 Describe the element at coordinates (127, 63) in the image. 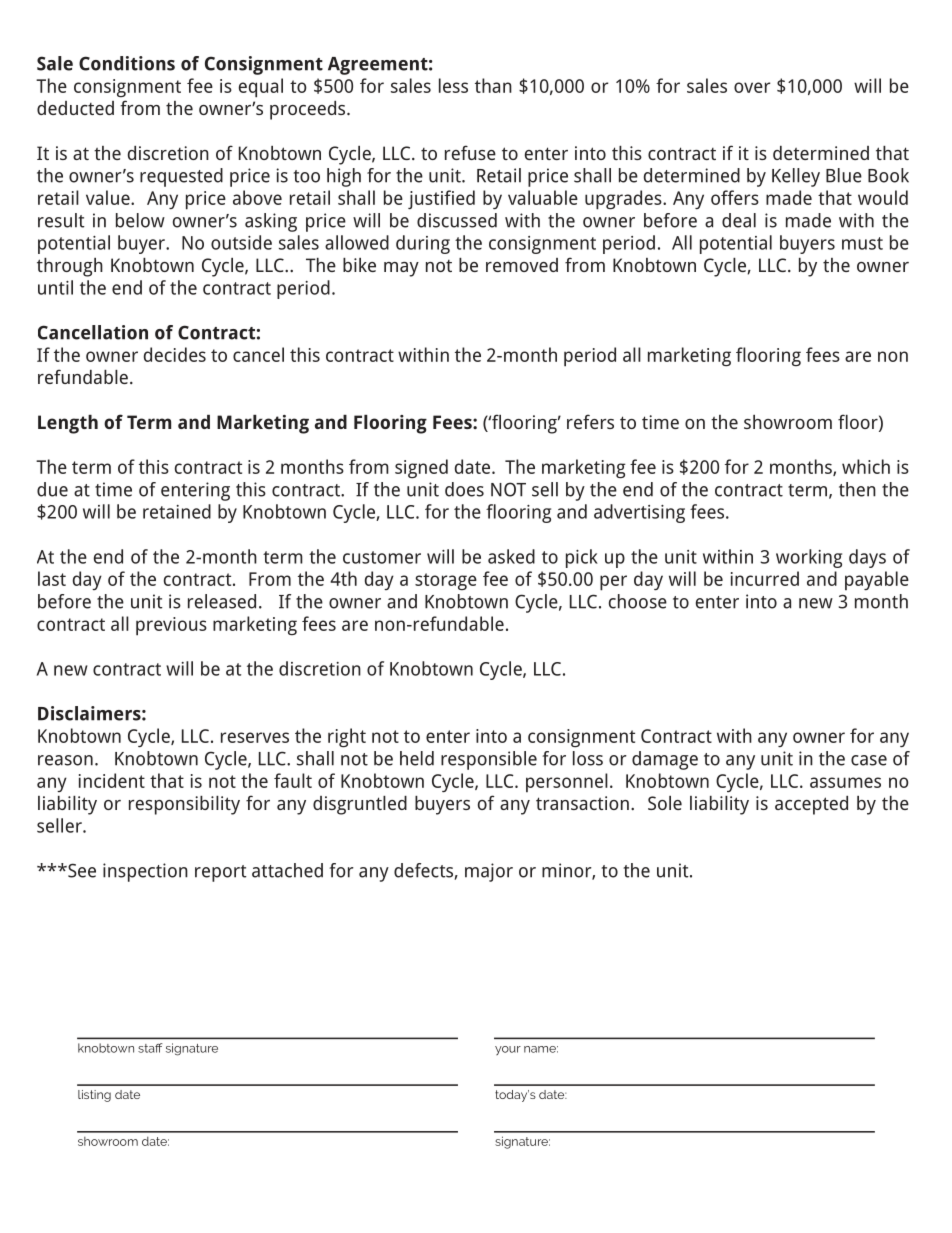

I see `Conditions` at that location.
